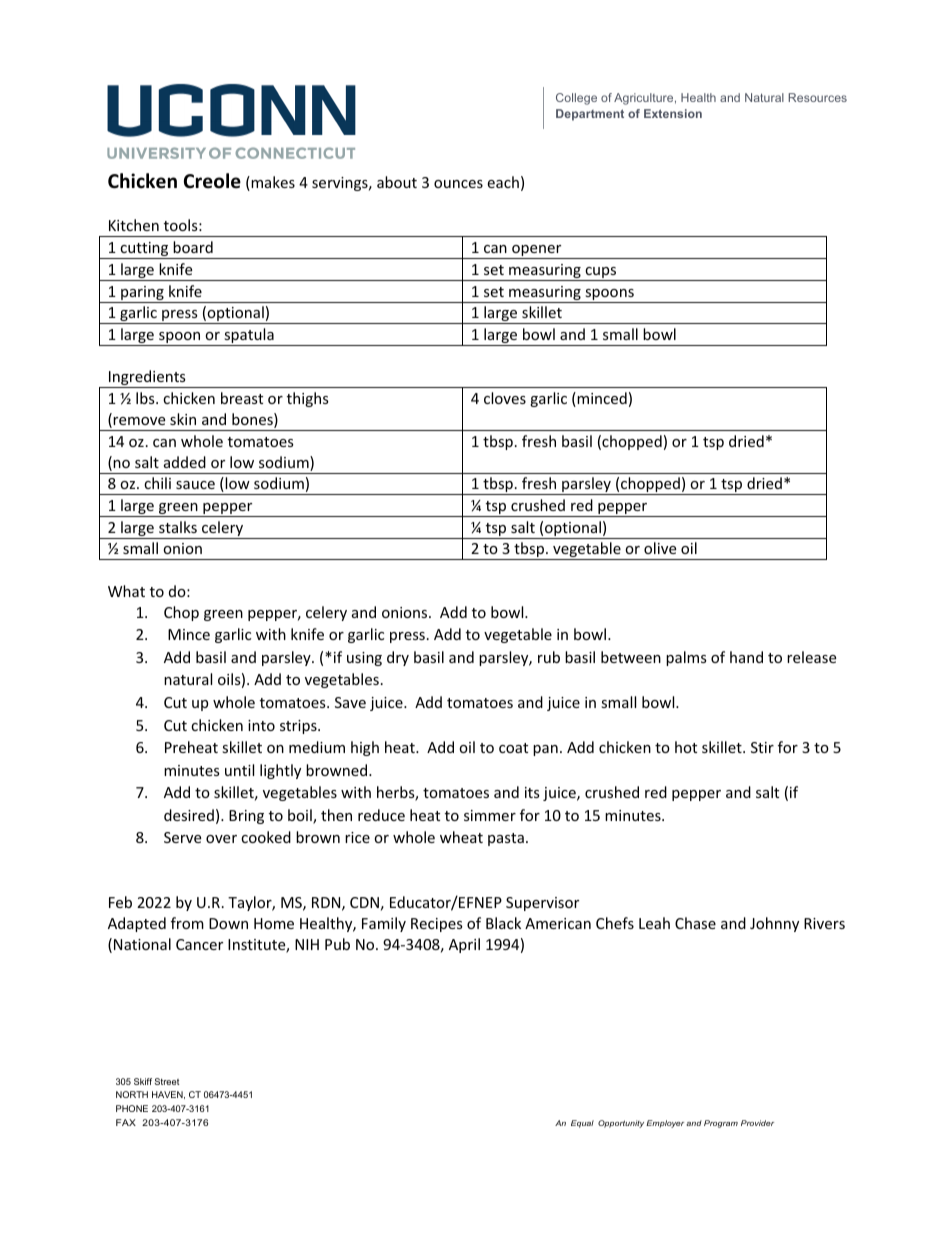 Image resolution: width=952 pixels, height=1233 pixels. What do you see at coordinates (126, 591) in the screenshot?
I see `What` at bounding box center [126, 591].
